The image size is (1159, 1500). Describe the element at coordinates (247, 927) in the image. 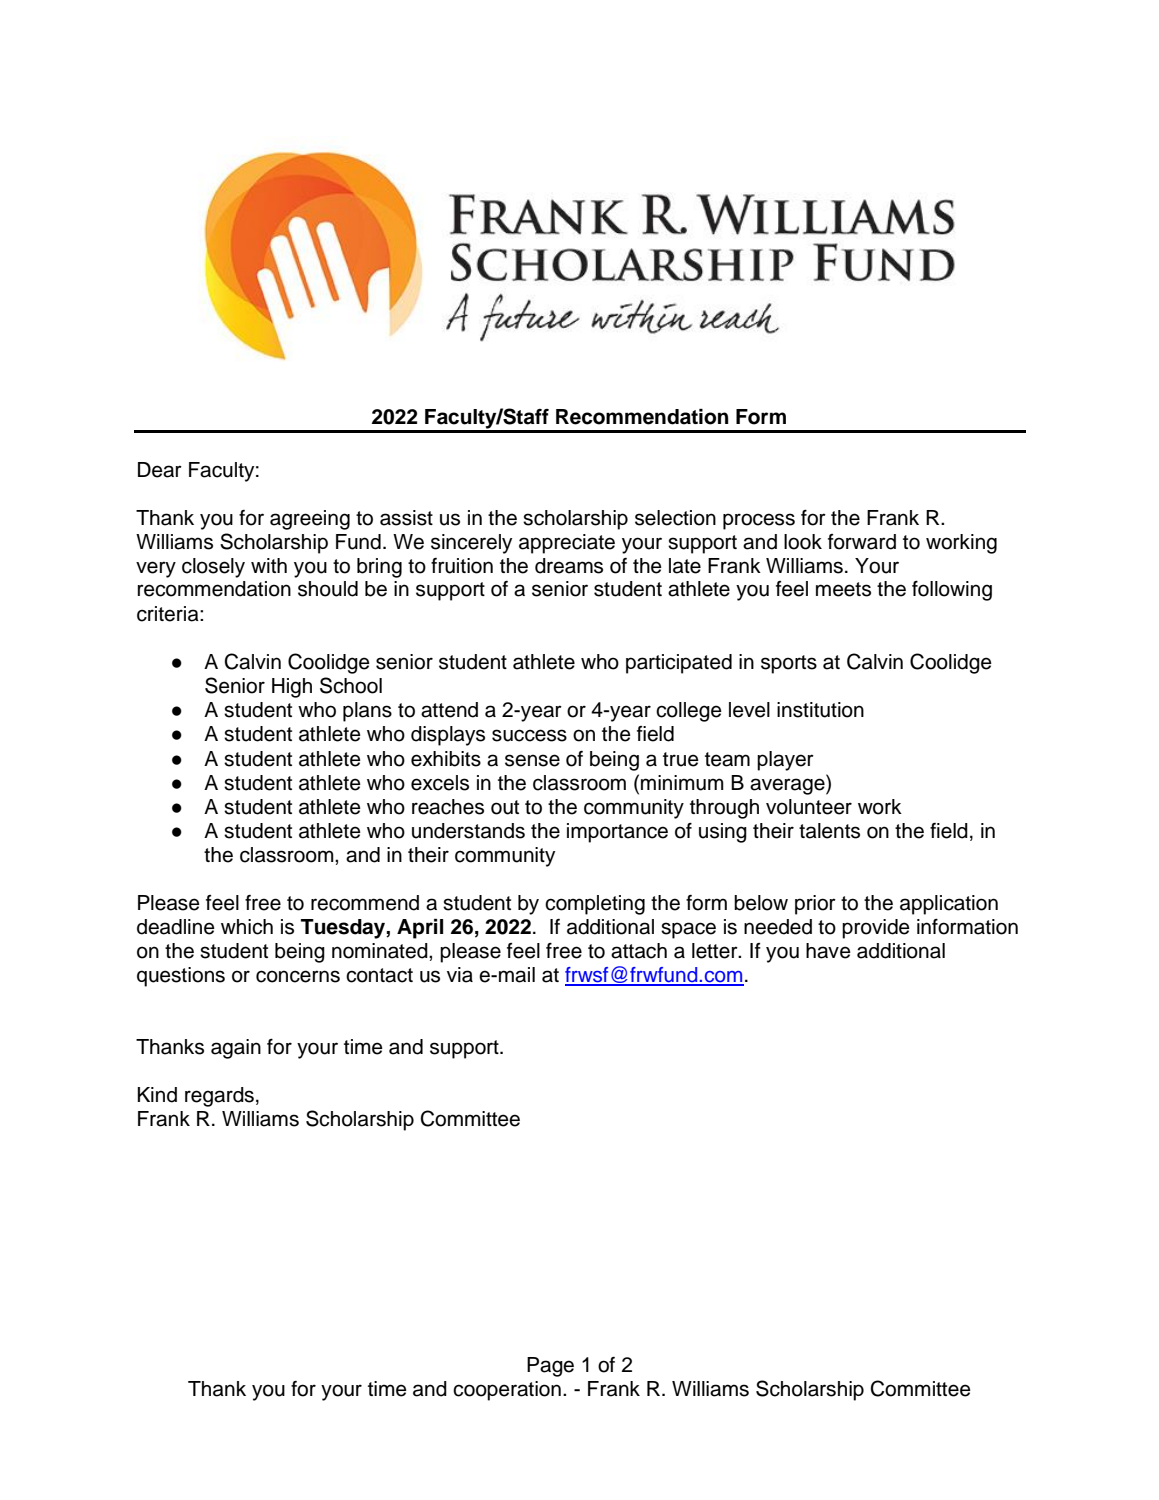

I see `which` at that location.
